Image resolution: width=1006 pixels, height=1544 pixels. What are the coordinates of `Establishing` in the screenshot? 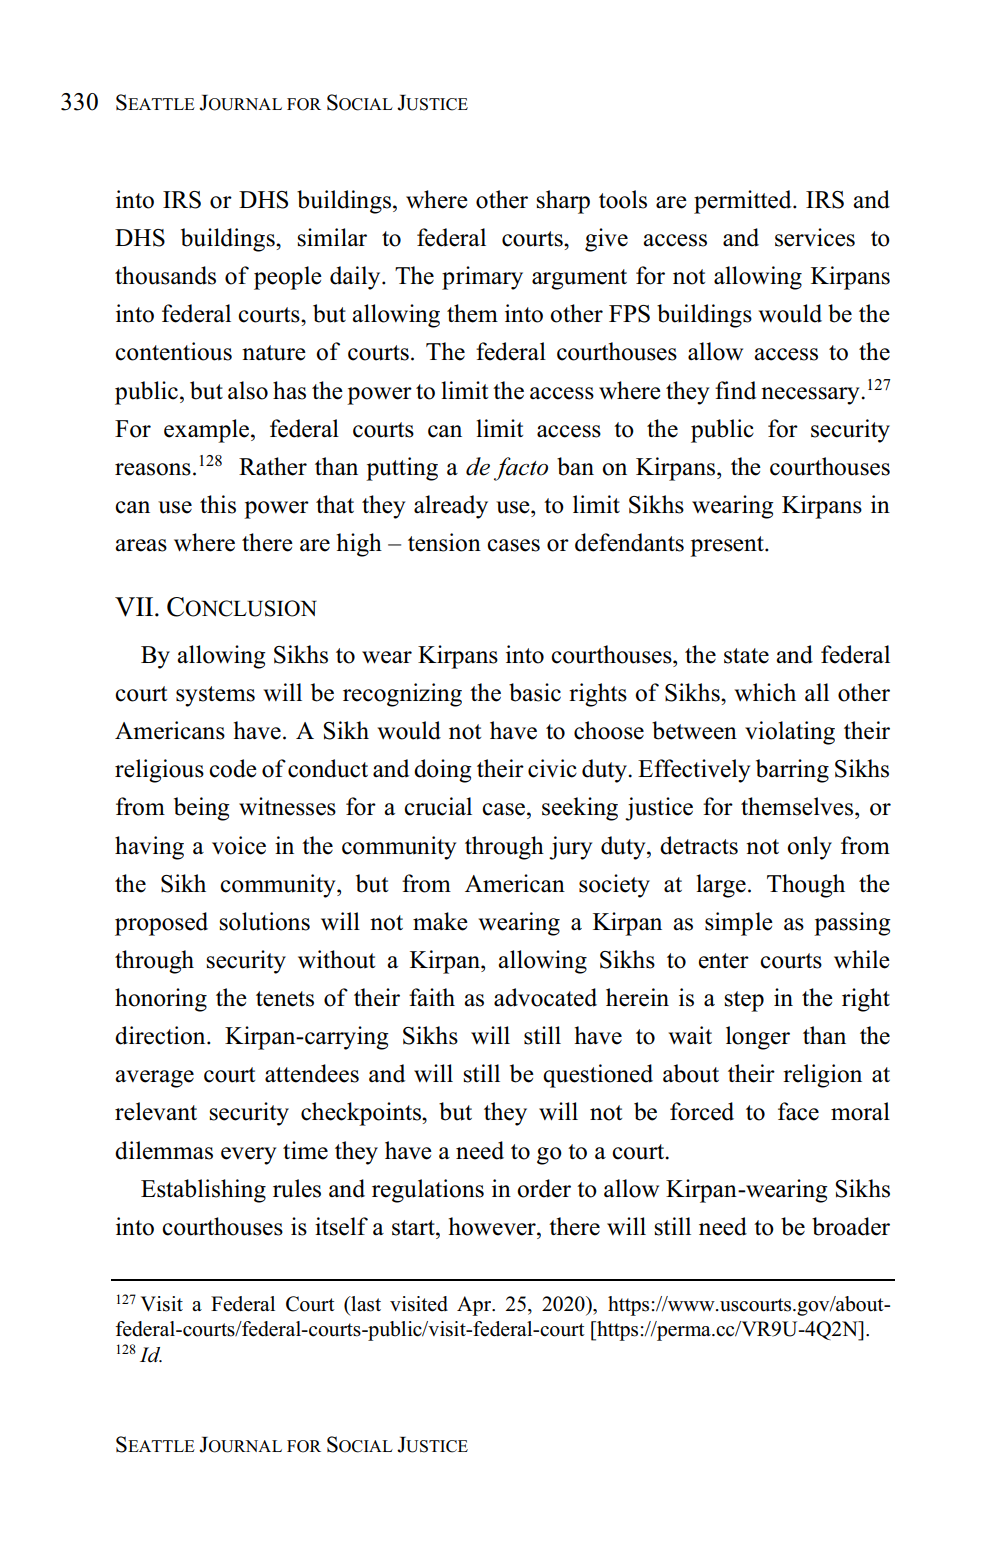 It's located at (203, 1191).
